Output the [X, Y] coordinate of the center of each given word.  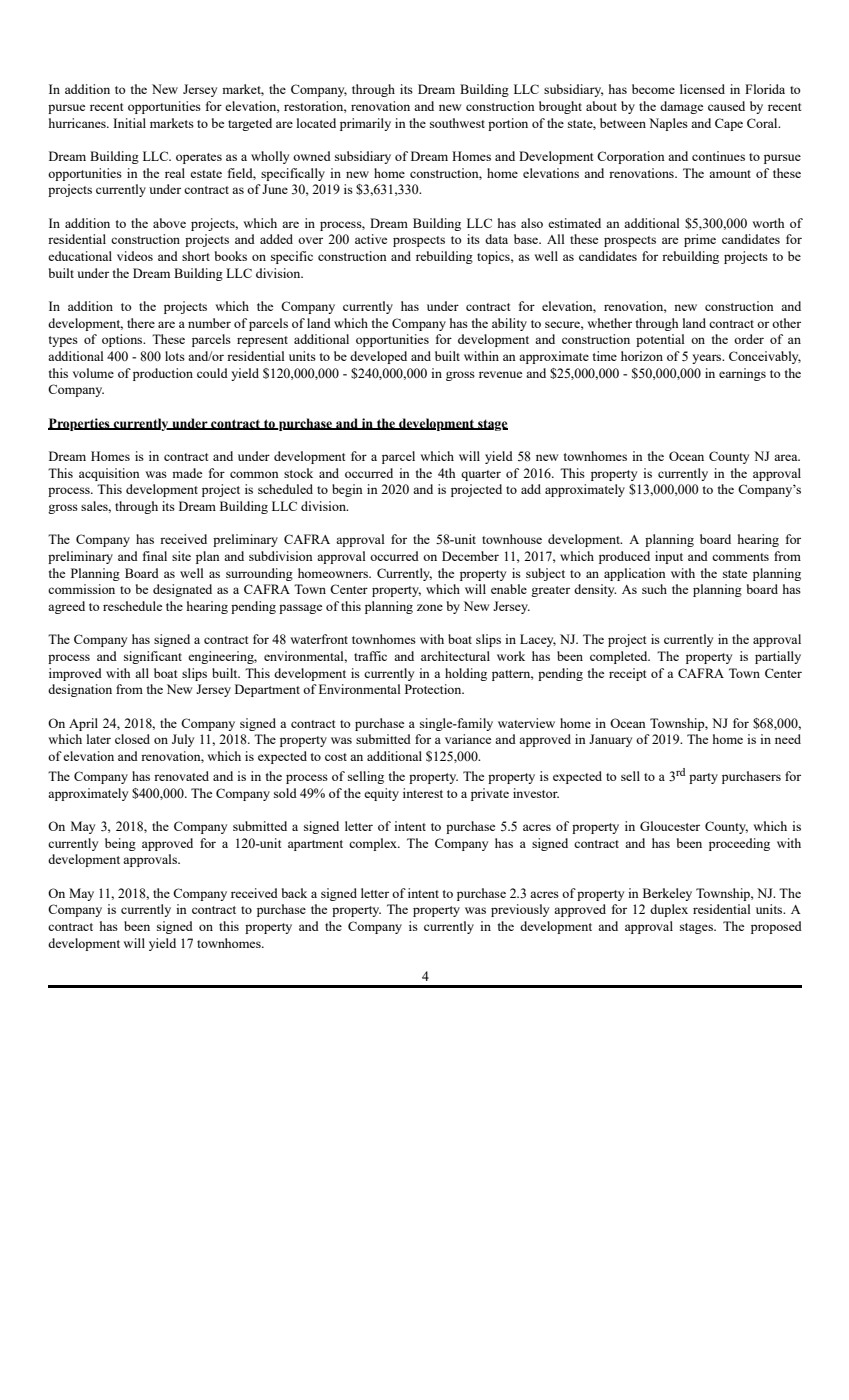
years [708, 359]
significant [153, 657]
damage [681, 107]
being [120, 844]
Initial [129, 123]
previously [520, 910]
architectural [455, 656]
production [163, 374]
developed [378, 357]
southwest [457, 123]
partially [778, 657]
